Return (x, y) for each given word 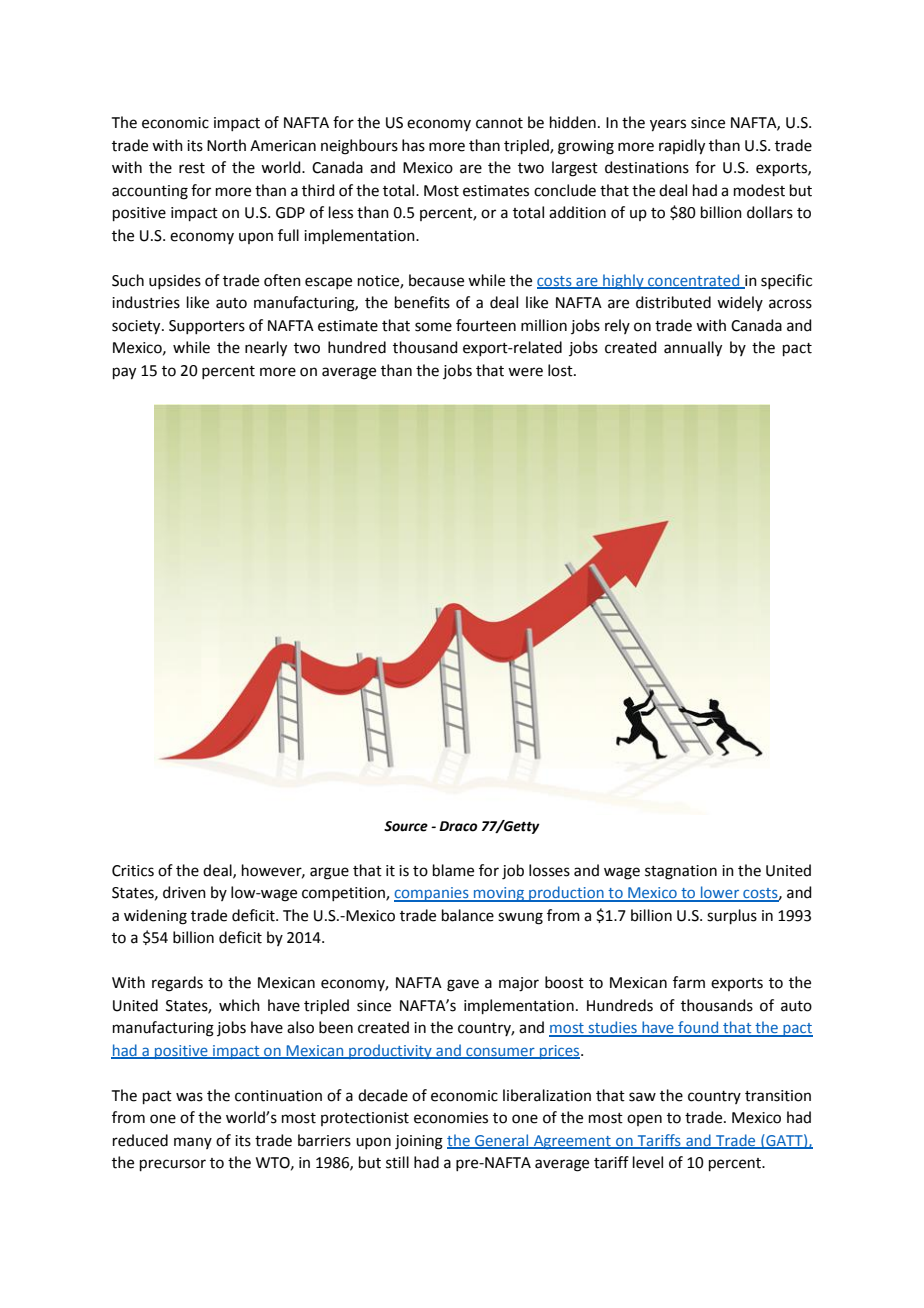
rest (192, 168)
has (413, 145)
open (644, 1120)
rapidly (682, 147)
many (193, 1143)
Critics (133, 871)
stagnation (681, 872)
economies (451, 1118)
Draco (458, 826)
